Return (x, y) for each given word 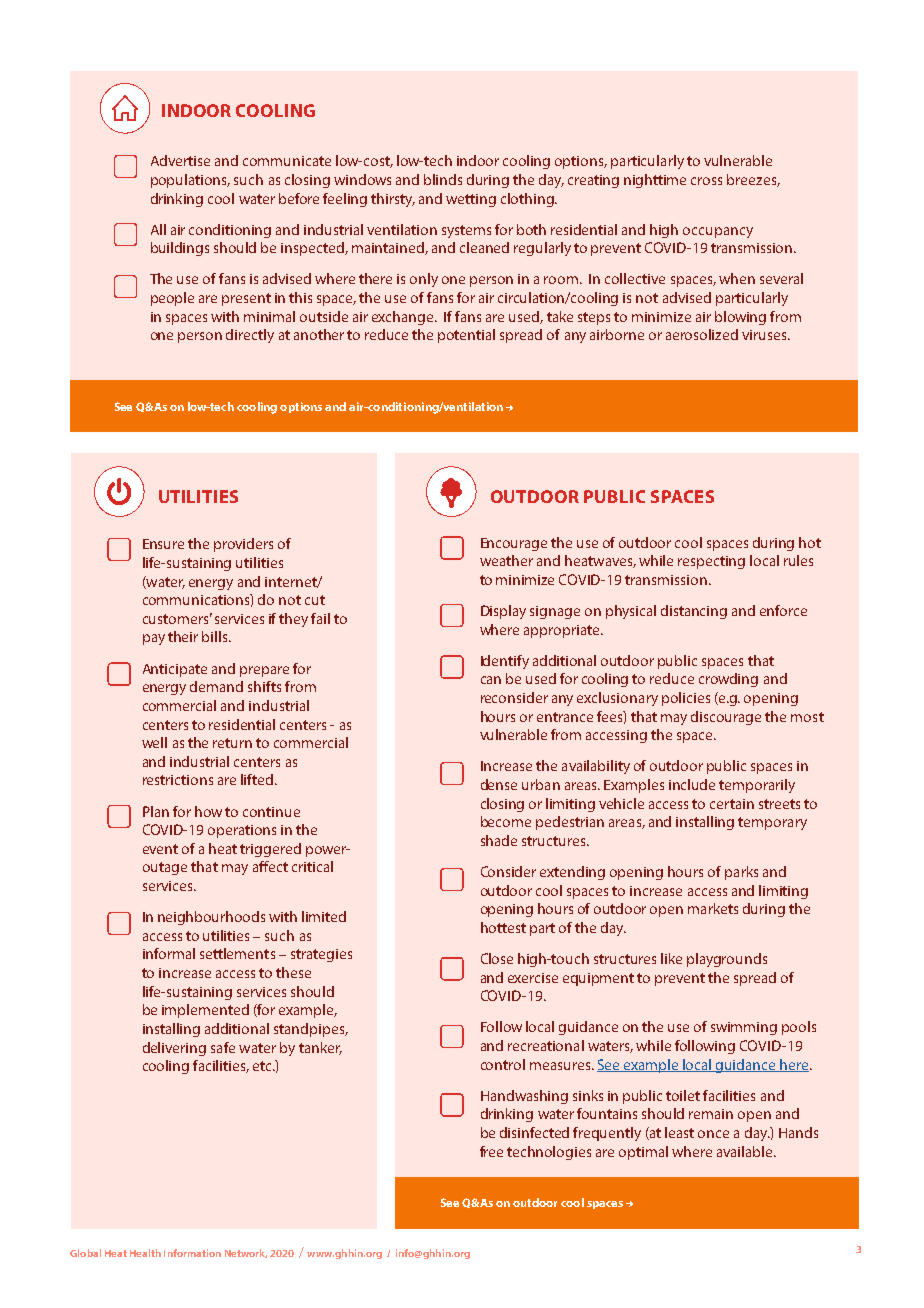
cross (706, 181)
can (491, 680)
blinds (443, 179)
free (491, 1151)
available (746, 1151)
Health (145, 1253)
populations (190, 181)
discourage (726, 718)
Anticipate (175, 670)
